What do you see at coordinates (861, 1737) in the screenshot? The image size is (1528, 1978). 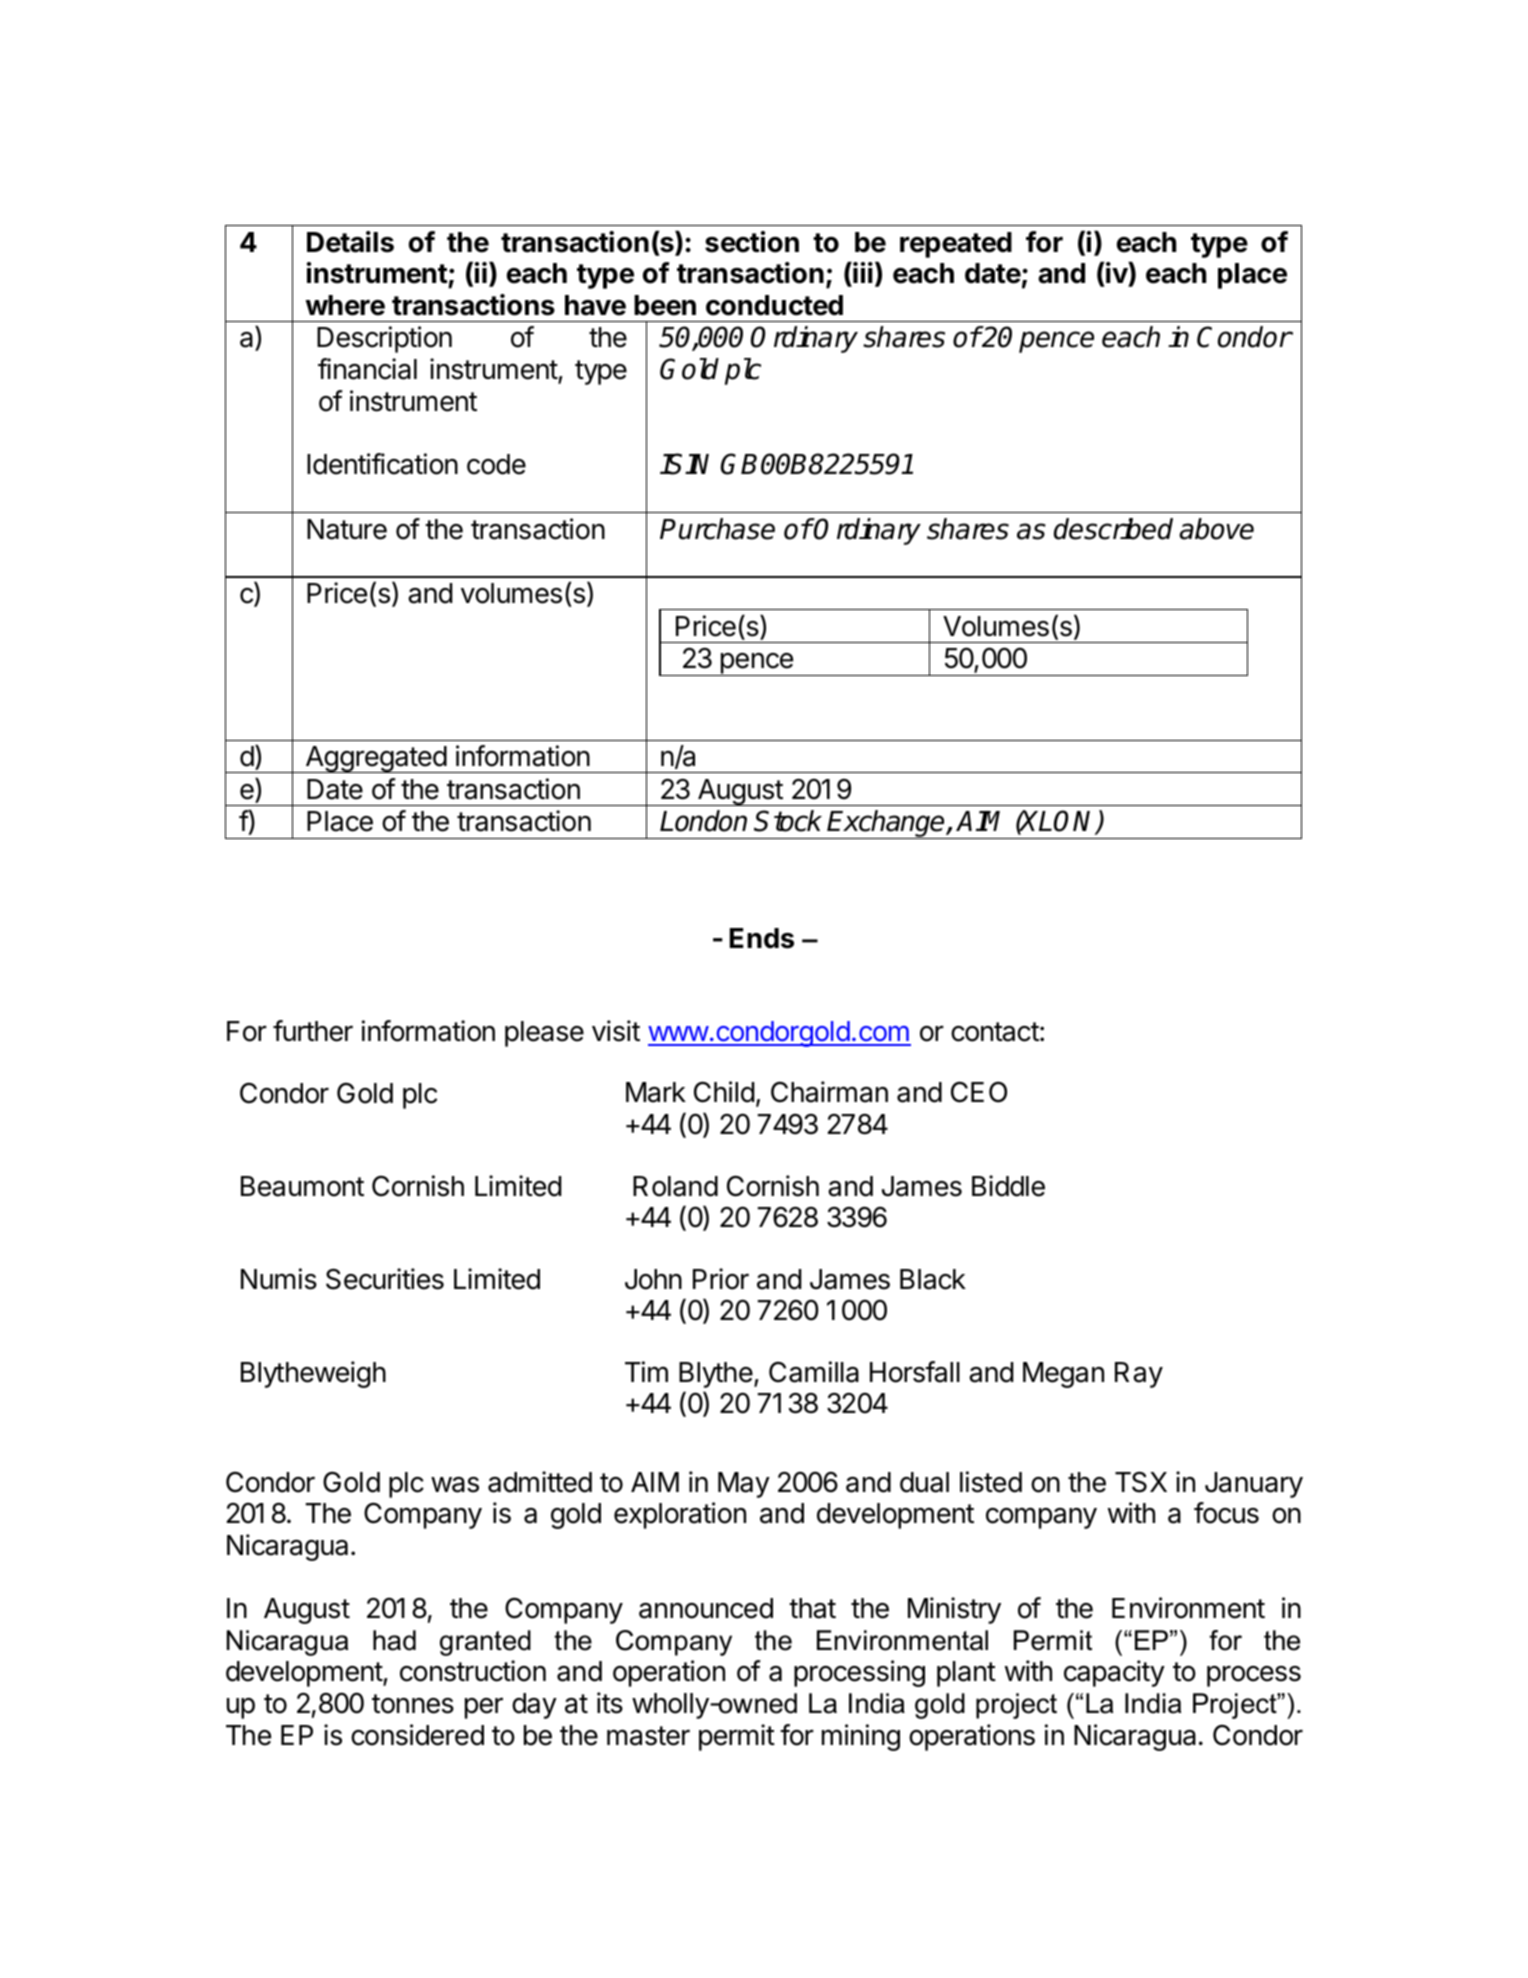 I see `mining` at bounding box center [861, 1737].
